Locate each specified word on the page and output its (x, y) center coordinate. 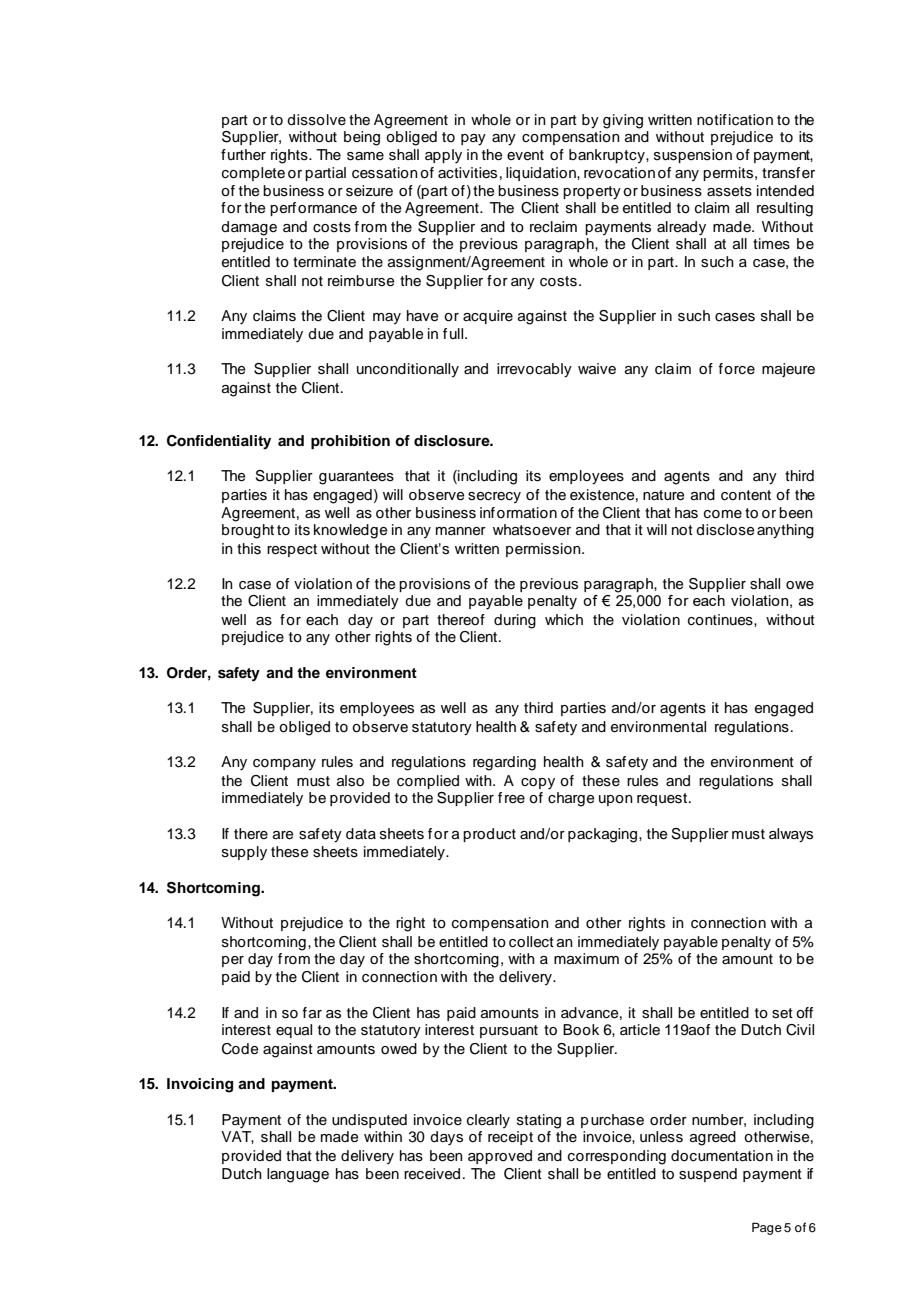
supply (244, 853)
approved (500, 1157)
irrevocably (534, 370)
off (804, 1013)
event (525, 155)
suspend (708, 1175)
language (298, 1175)
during (515, 621)
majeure (788, 370)
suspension (693, 156)
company (284, 764)
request (662, 799)
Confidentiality (219, 442)
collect (531, 942)
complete (253, 174)
